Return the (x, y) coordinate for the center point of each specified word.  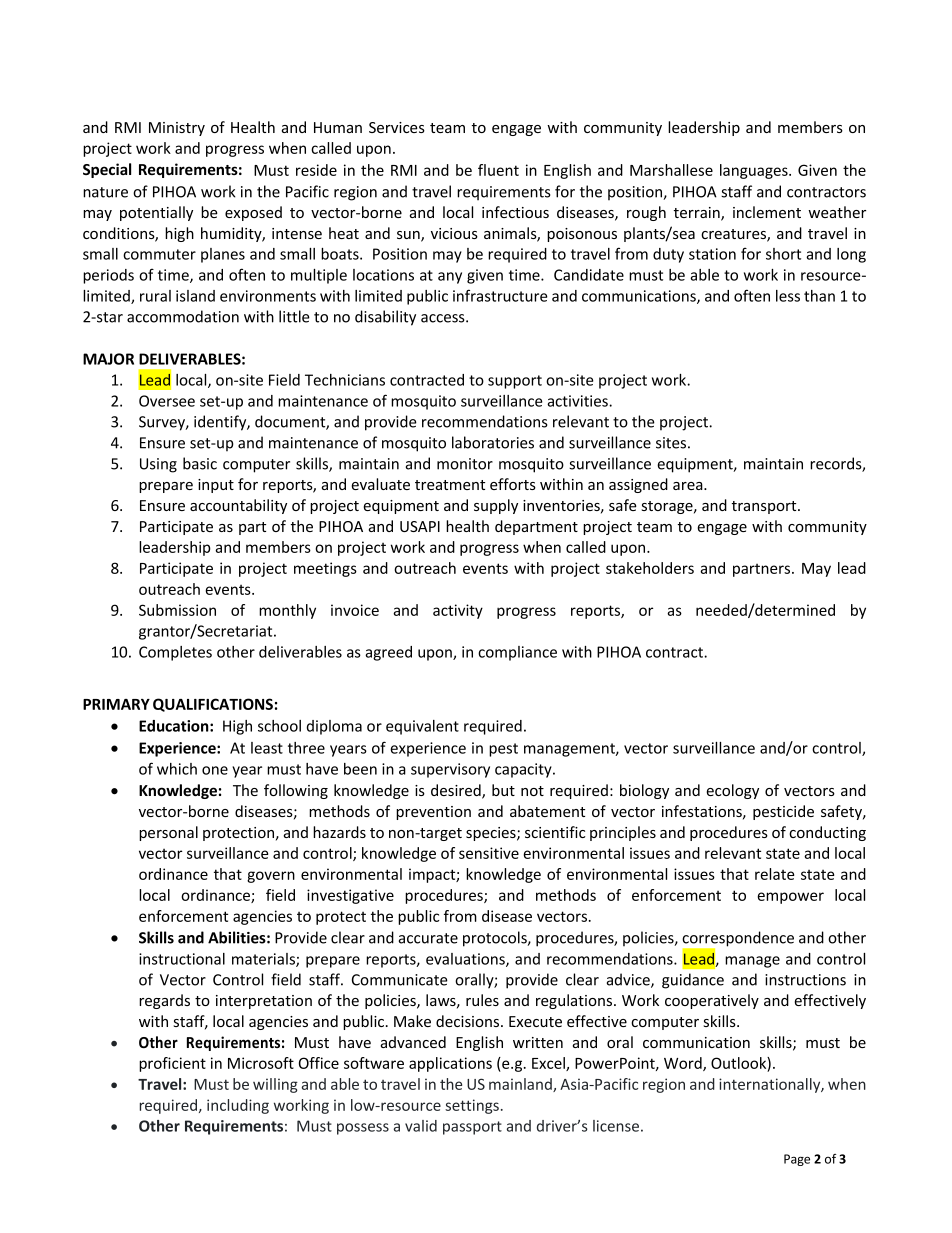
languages (755, 171)
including (238, 1106)
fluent (498, 170)
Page (797, 1160)
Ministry (177, 129)
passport (472, 1128)
